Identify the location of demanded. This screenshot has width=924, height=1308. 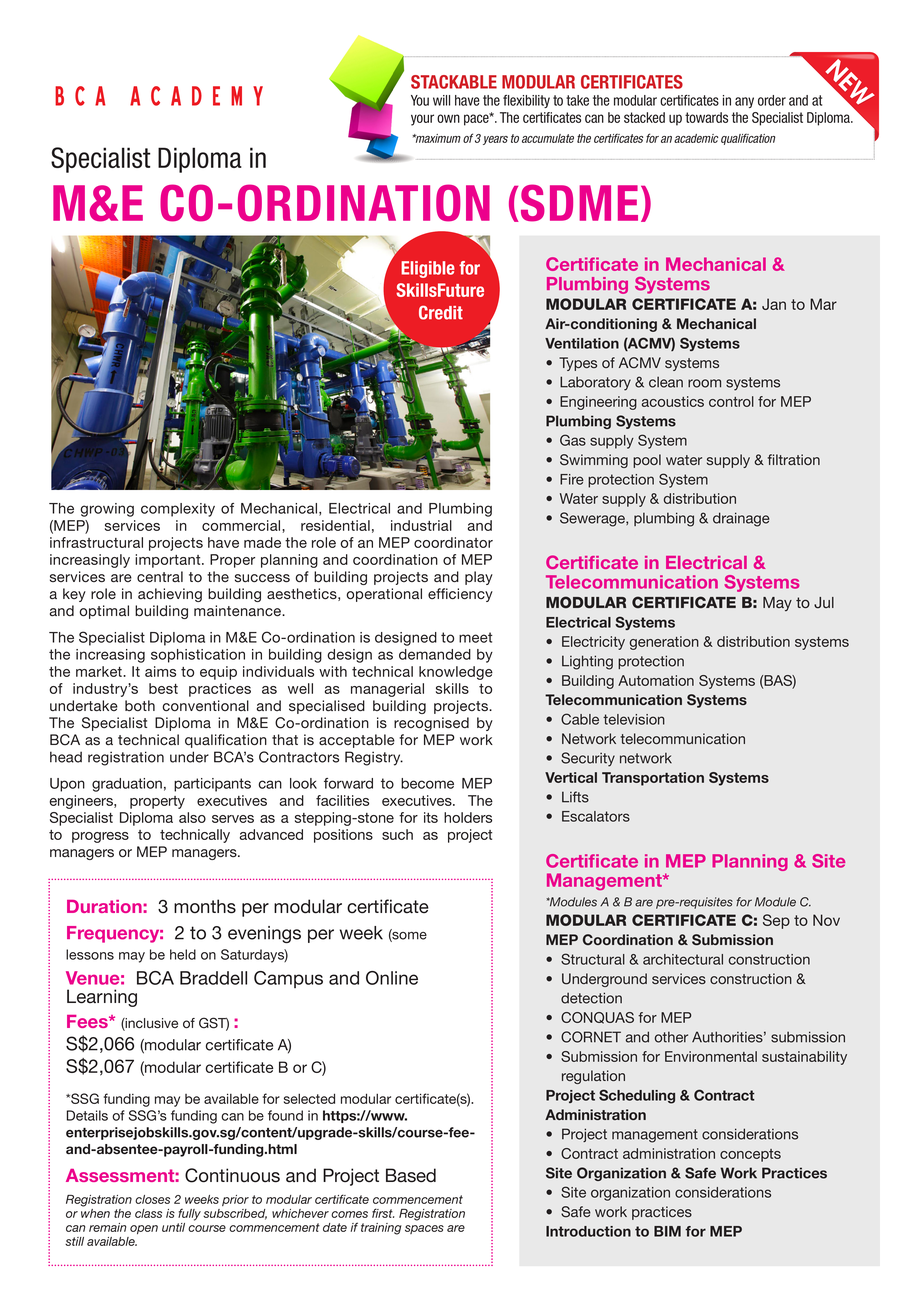
(435, 654).
